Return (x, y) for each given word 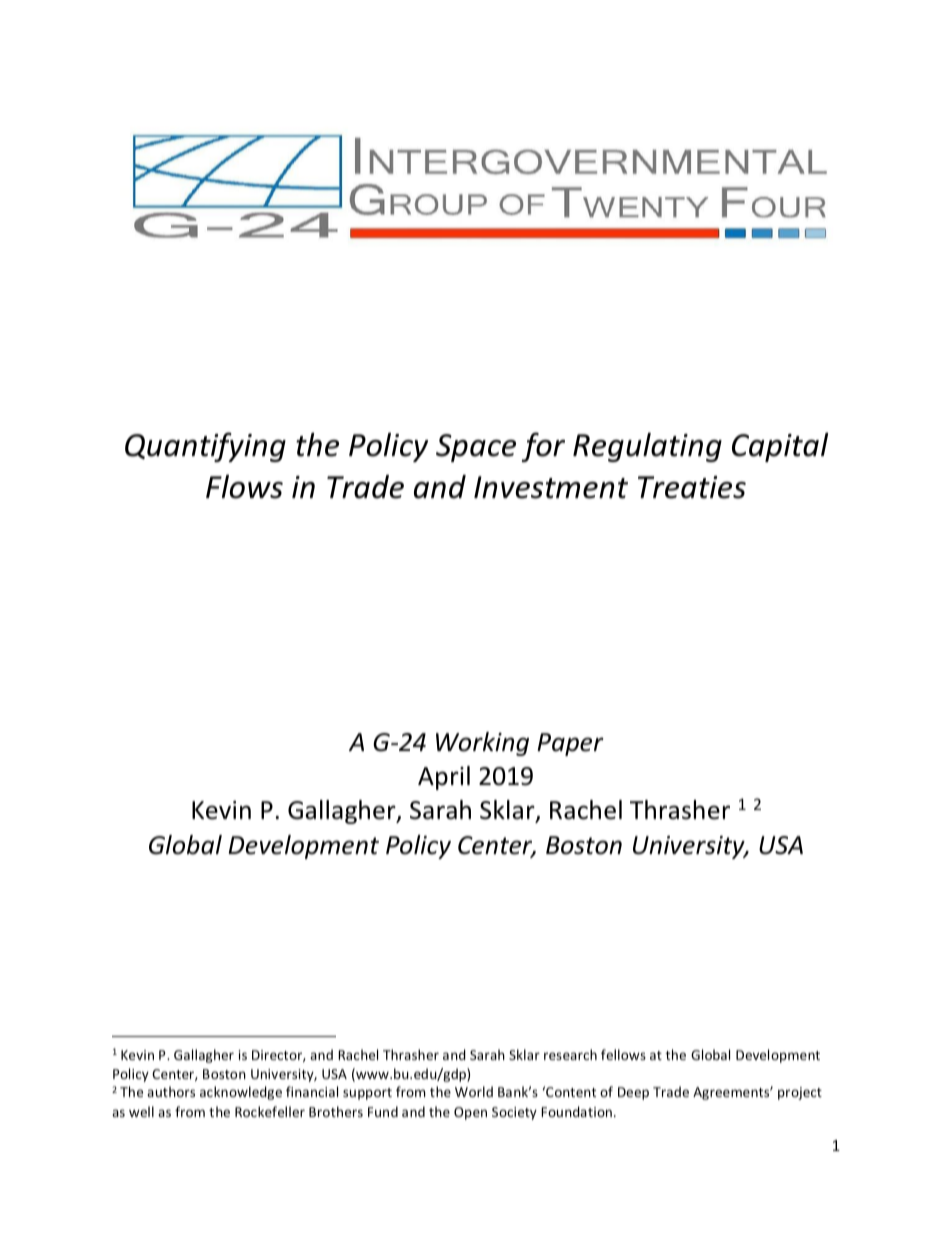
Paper (570, 744)
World (474, 1091)
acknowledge (241, 1093)
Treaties (692, 487)
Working (482, 744)
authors (171, 1091)
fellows (623, 1054)
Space (476, 448)
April (444, 778)
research (570, 1054)
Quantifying (205, 447)
